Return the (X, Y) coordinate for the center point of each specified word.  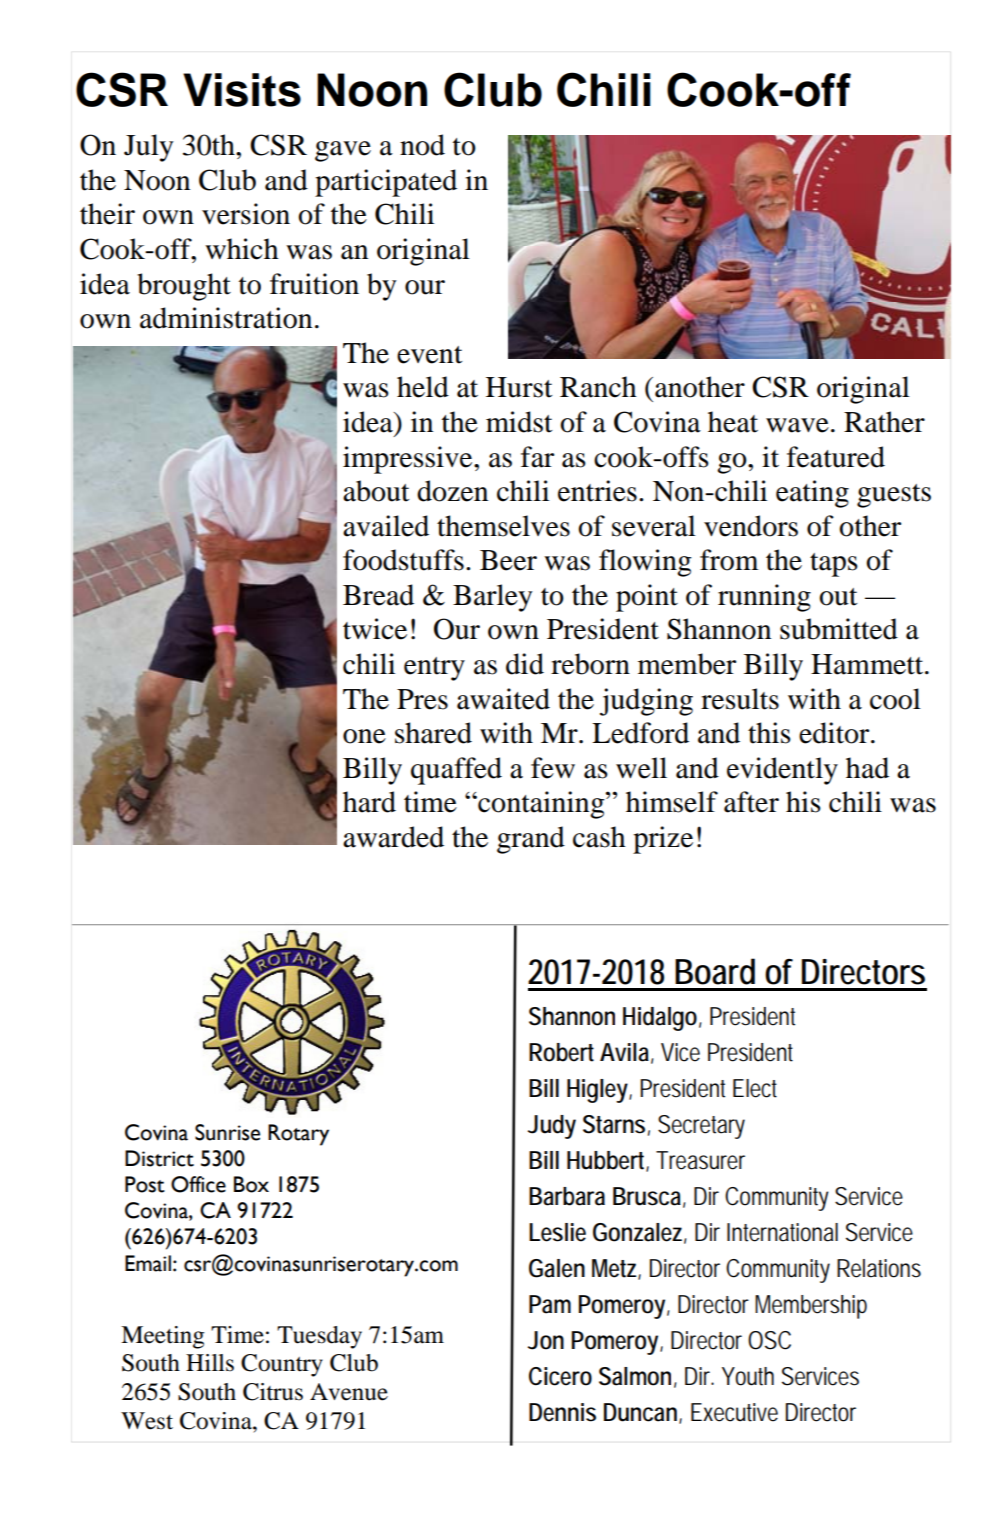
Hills (210, 1363)
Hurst (519, 387)
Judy (552, 1127)
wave (797, 425)
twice (375, 629)
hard (369, 802)
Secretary (701, 1127)
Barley (492, 598)
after (751, 802)
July (148, 148)
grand (531, 840)
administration (226, 318)
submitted (839, 629)
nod (422, 145)
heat (733, 422)
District (159, 1158)
